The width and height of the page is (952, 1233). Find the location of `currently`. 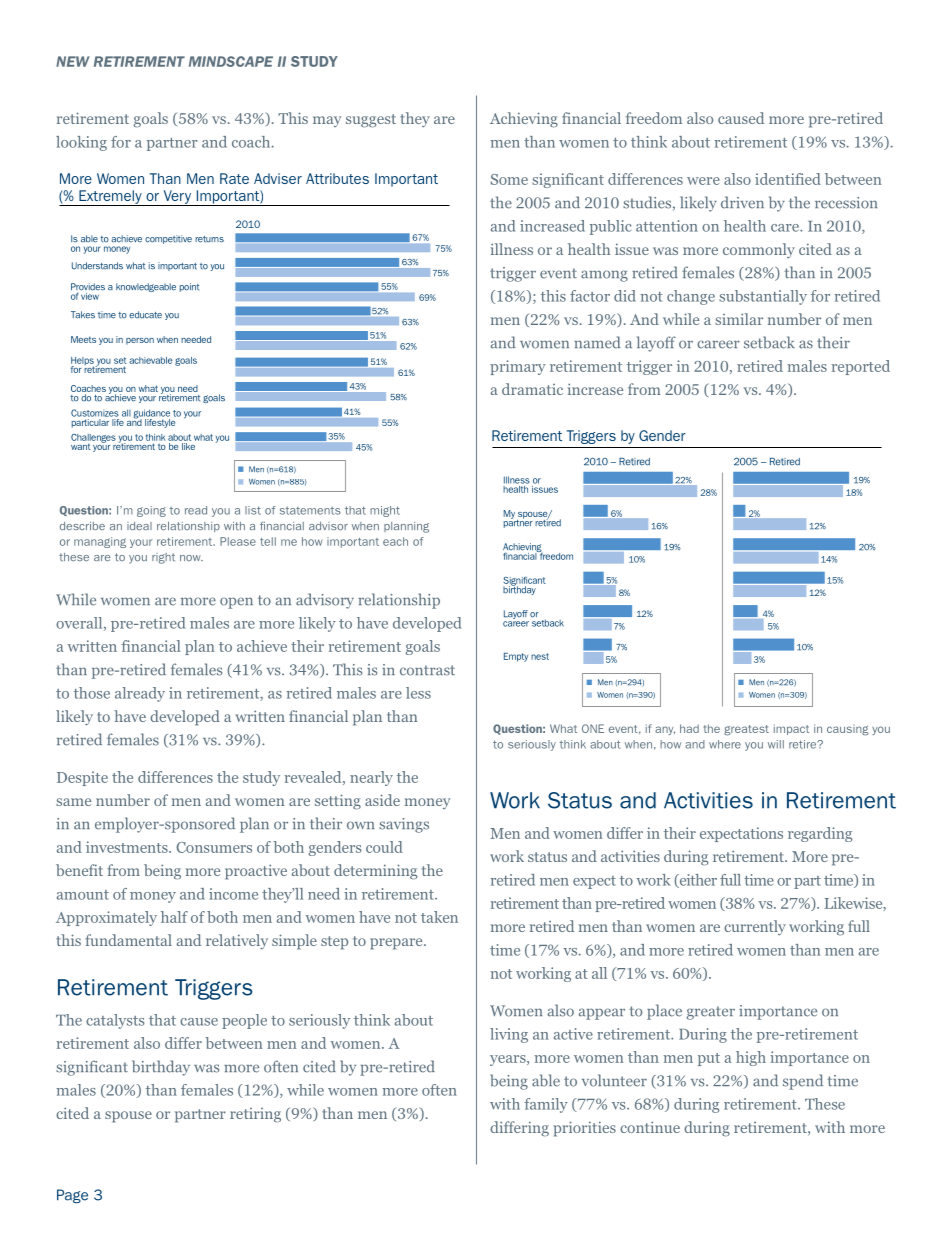

currently is located at coordinates (755, 927).
